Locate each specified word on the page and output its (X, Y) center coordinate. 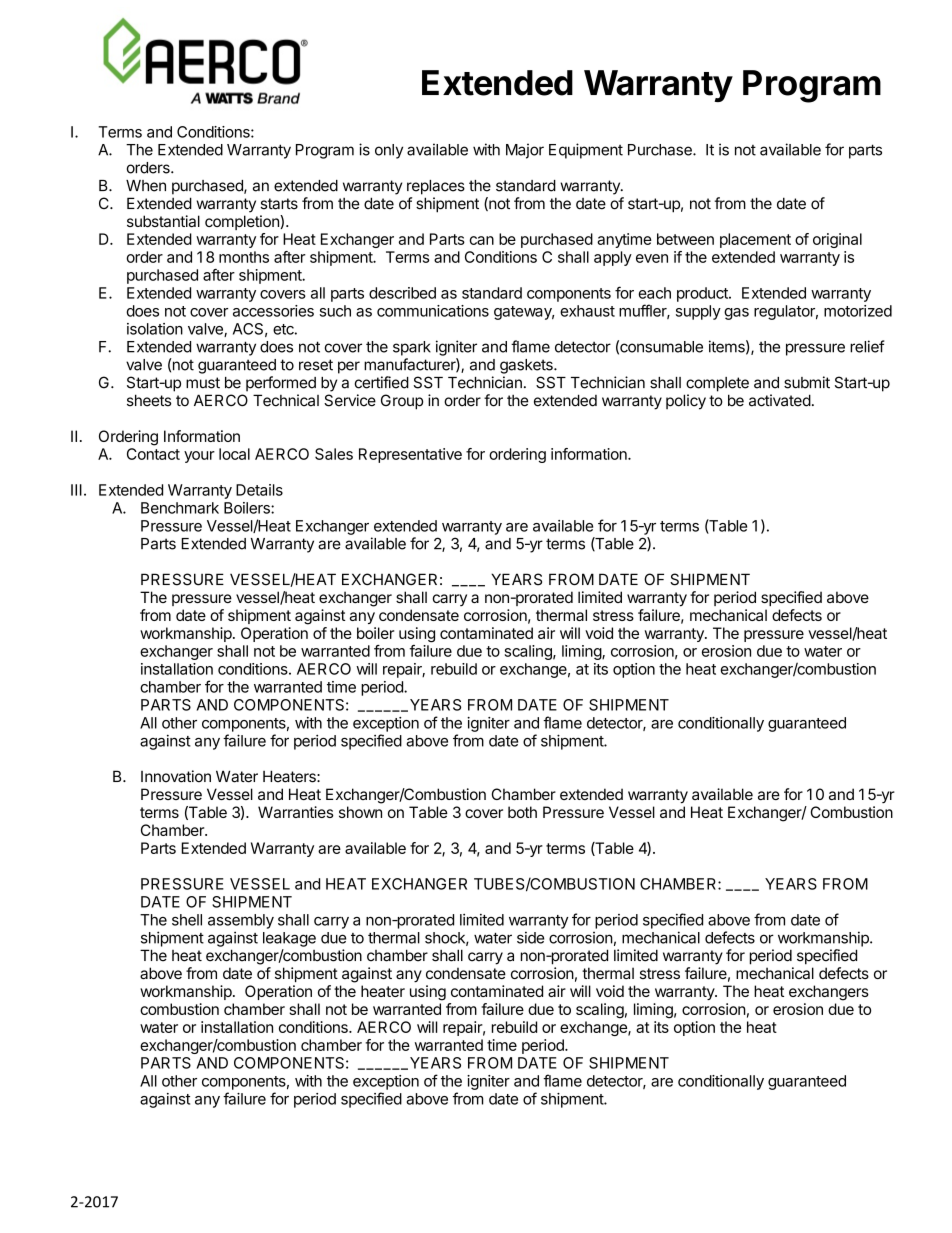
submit (807, 382)
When (146, 186)
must (203, 383)
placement (755, 240)
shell (187, 920)
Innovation (176, 776)
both (522, 812)
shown (360, 812)
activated (780, 400)
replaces (436, 187)
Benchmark (180, 508)
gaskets (527, 366)
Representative (410, 455)
